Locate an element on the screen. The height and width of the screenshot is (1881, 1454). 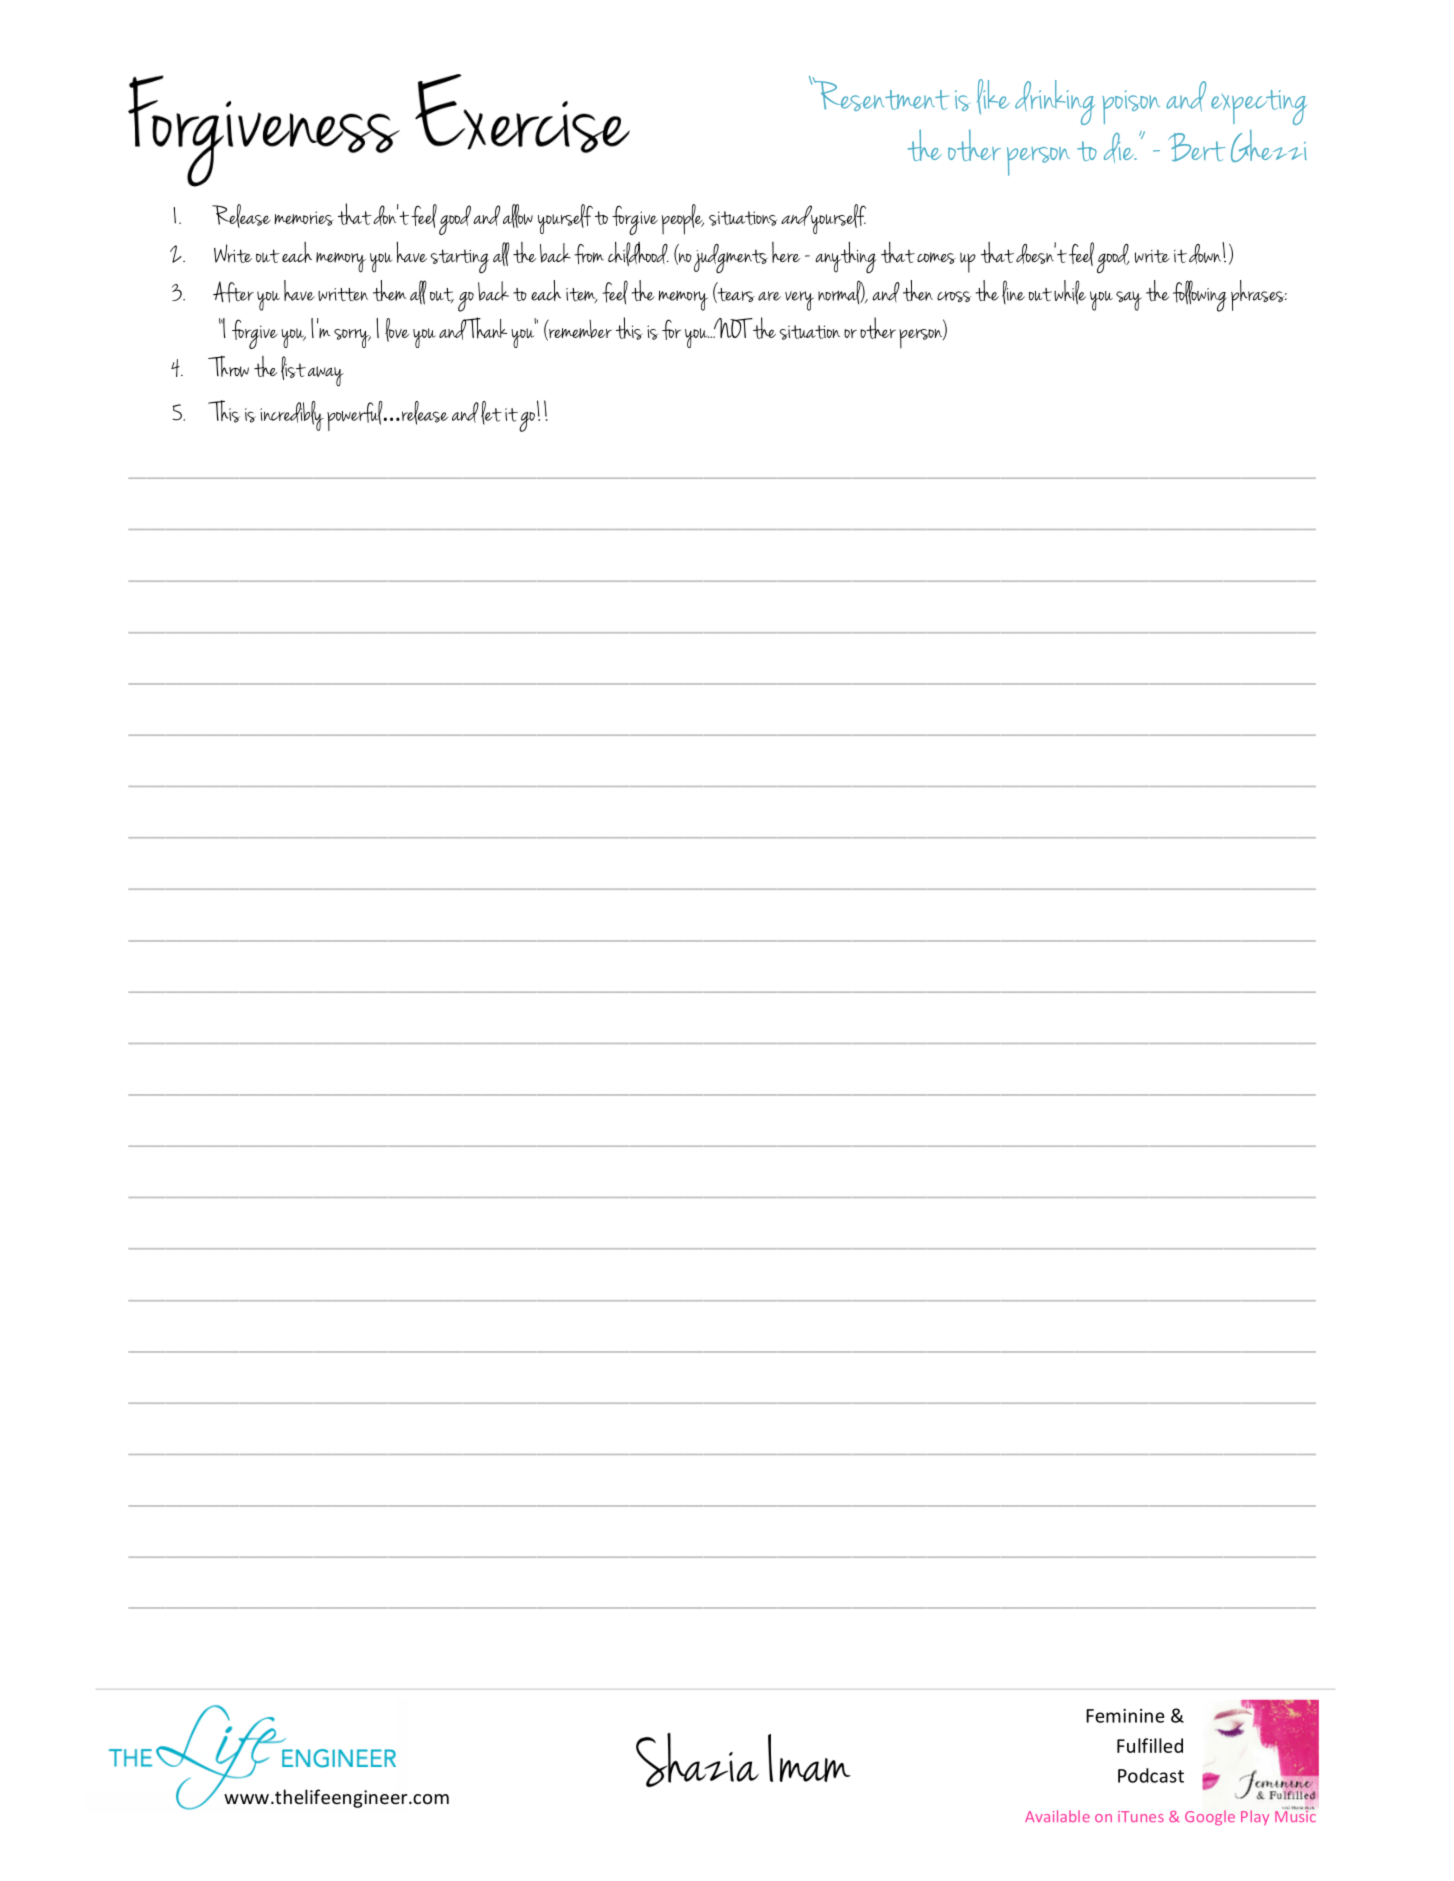
Feminine is located at coordinates (1125, 1716).
